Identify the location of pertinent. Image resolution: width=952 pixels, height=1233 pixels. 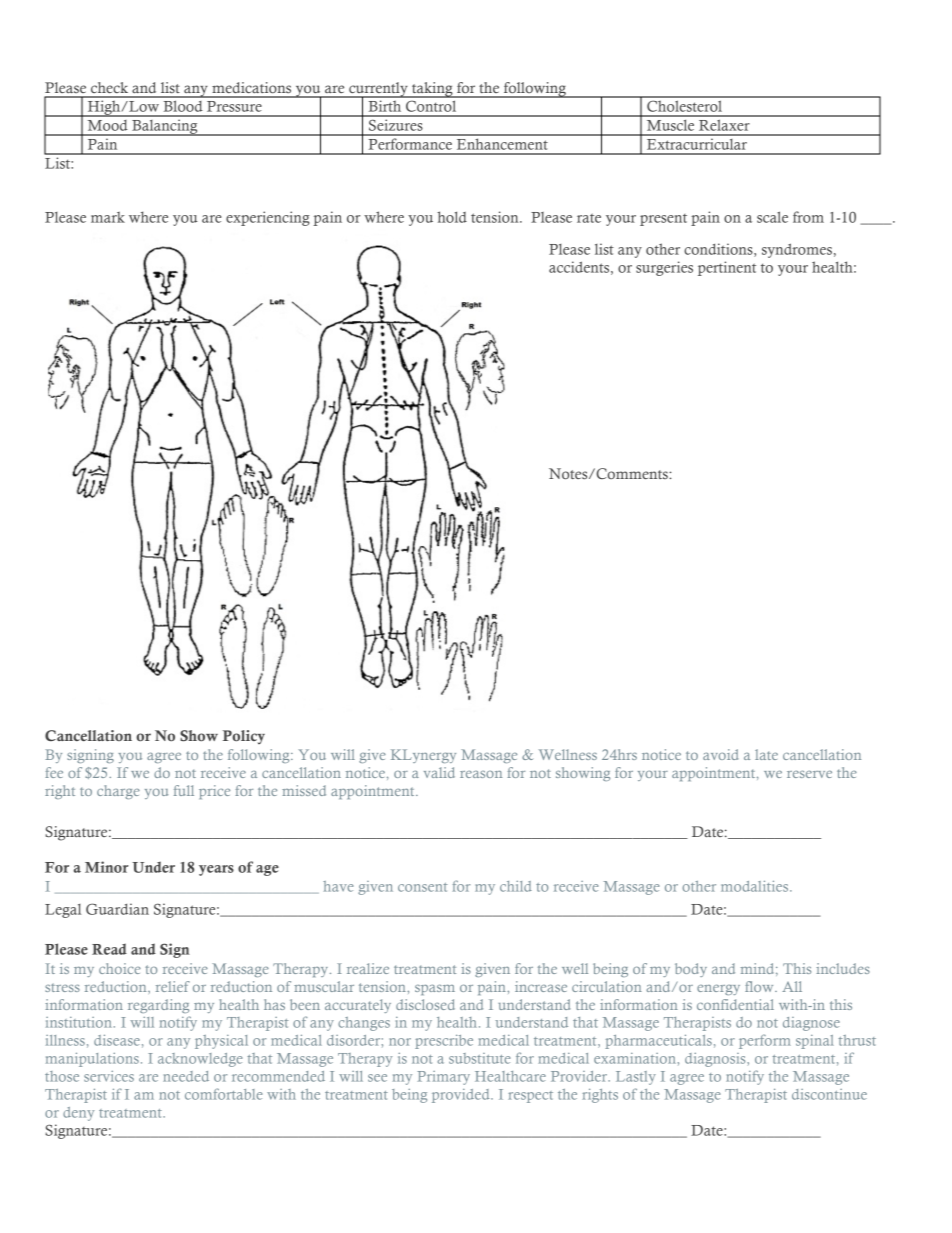
(727, 268).
